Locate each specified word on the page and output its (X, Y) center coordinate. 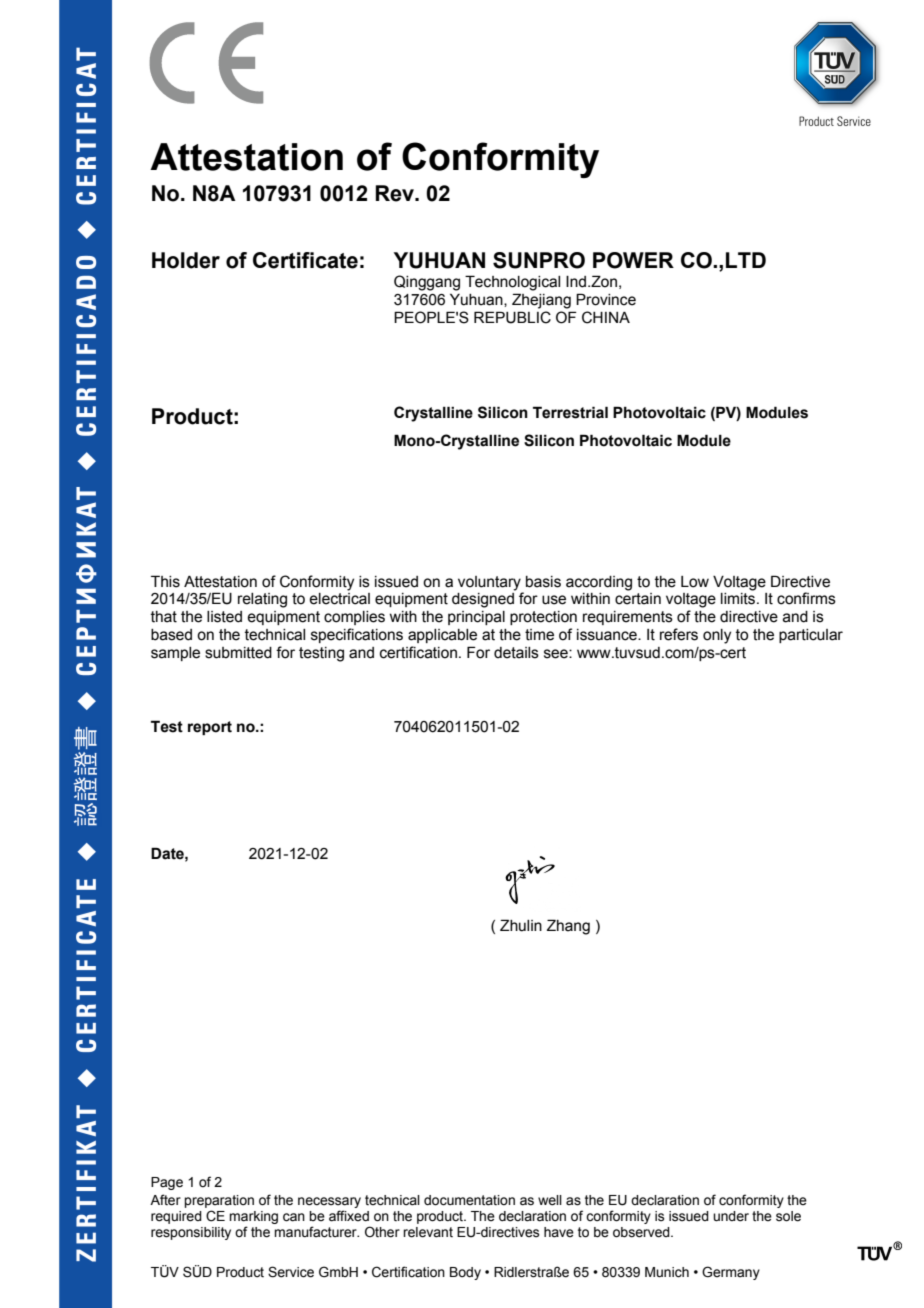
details (516, 653)
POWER (633, 260)
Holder (186, 260)
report (210, 728)
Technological (512, 283)
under (731, 1216)
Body (465, 1273)
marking (253, 1219)
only (717, 636)
